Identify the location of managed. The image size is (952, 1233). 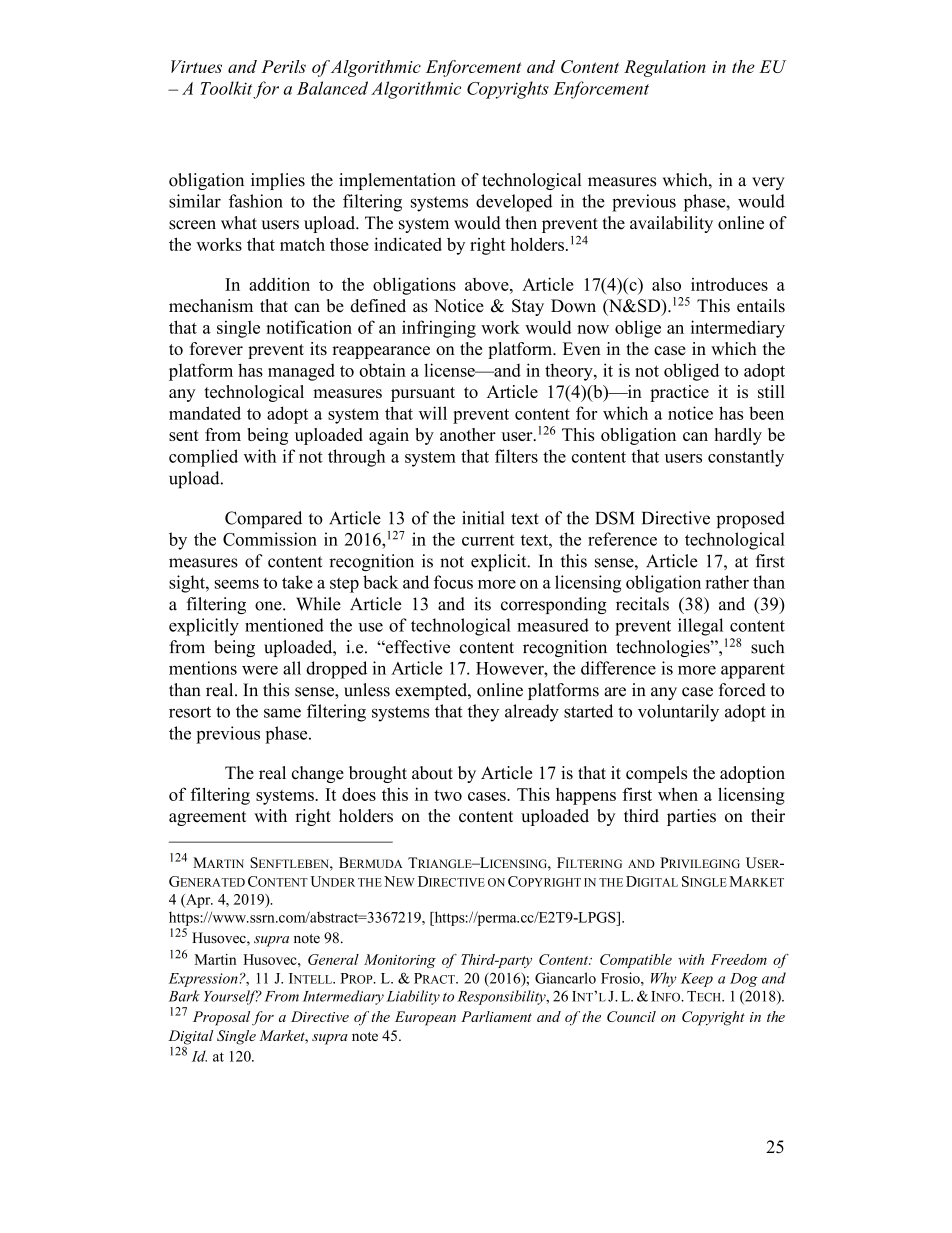
(301, 372).
